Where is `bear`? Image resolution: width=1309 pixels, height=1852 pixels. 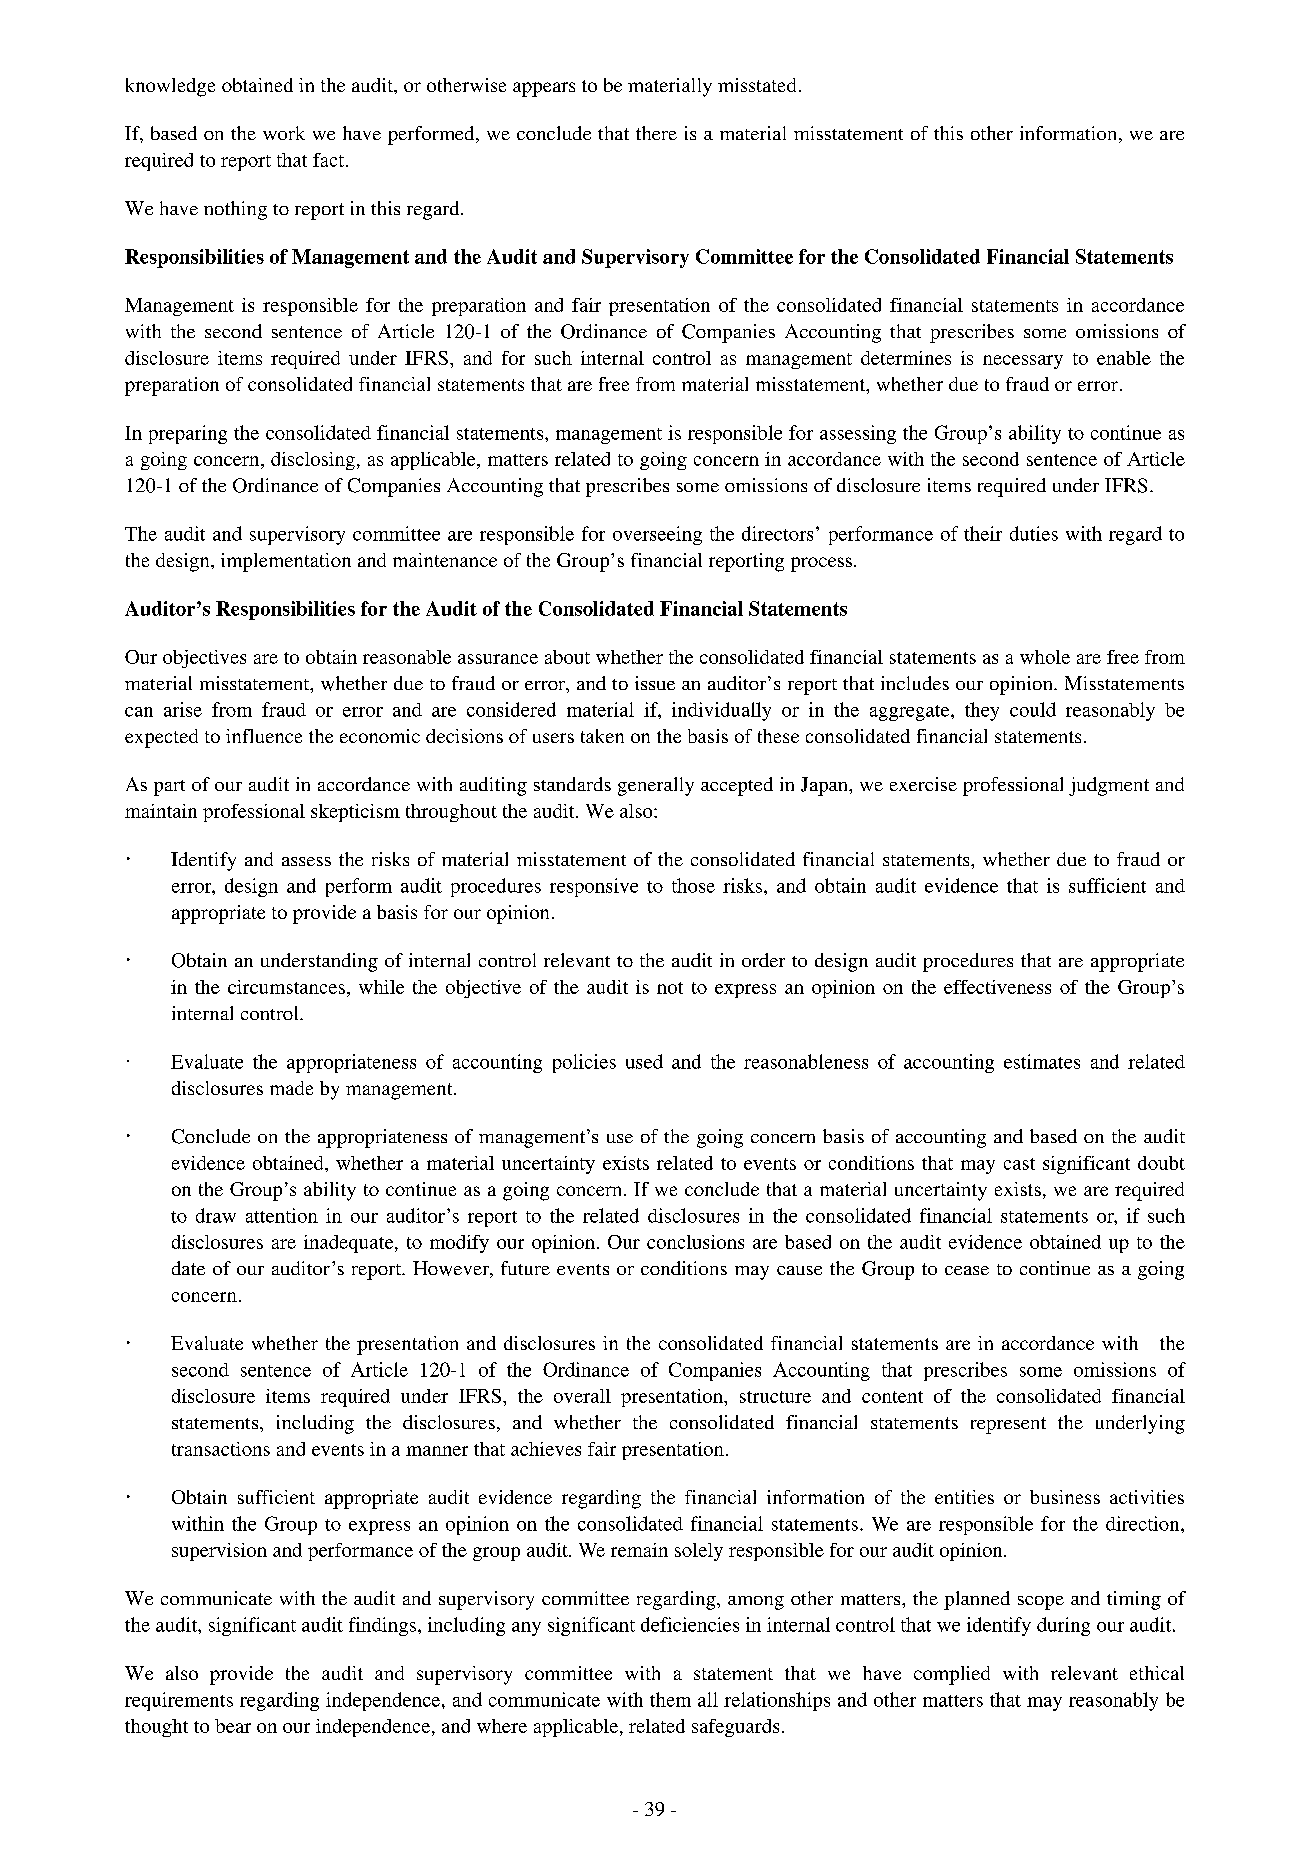
bear is located at coordinates (233, 1726).
